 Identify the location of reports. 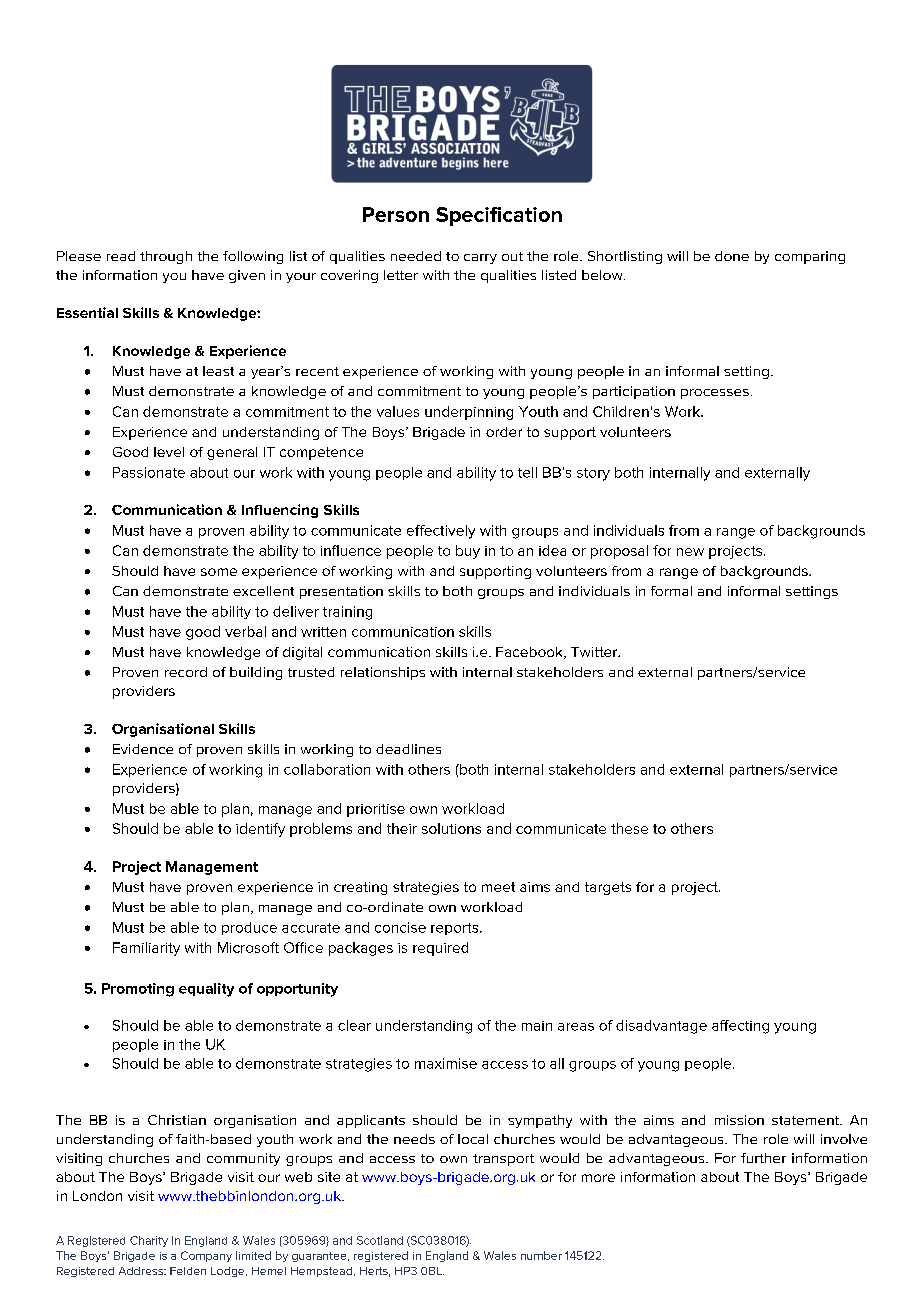
(456, 929).
